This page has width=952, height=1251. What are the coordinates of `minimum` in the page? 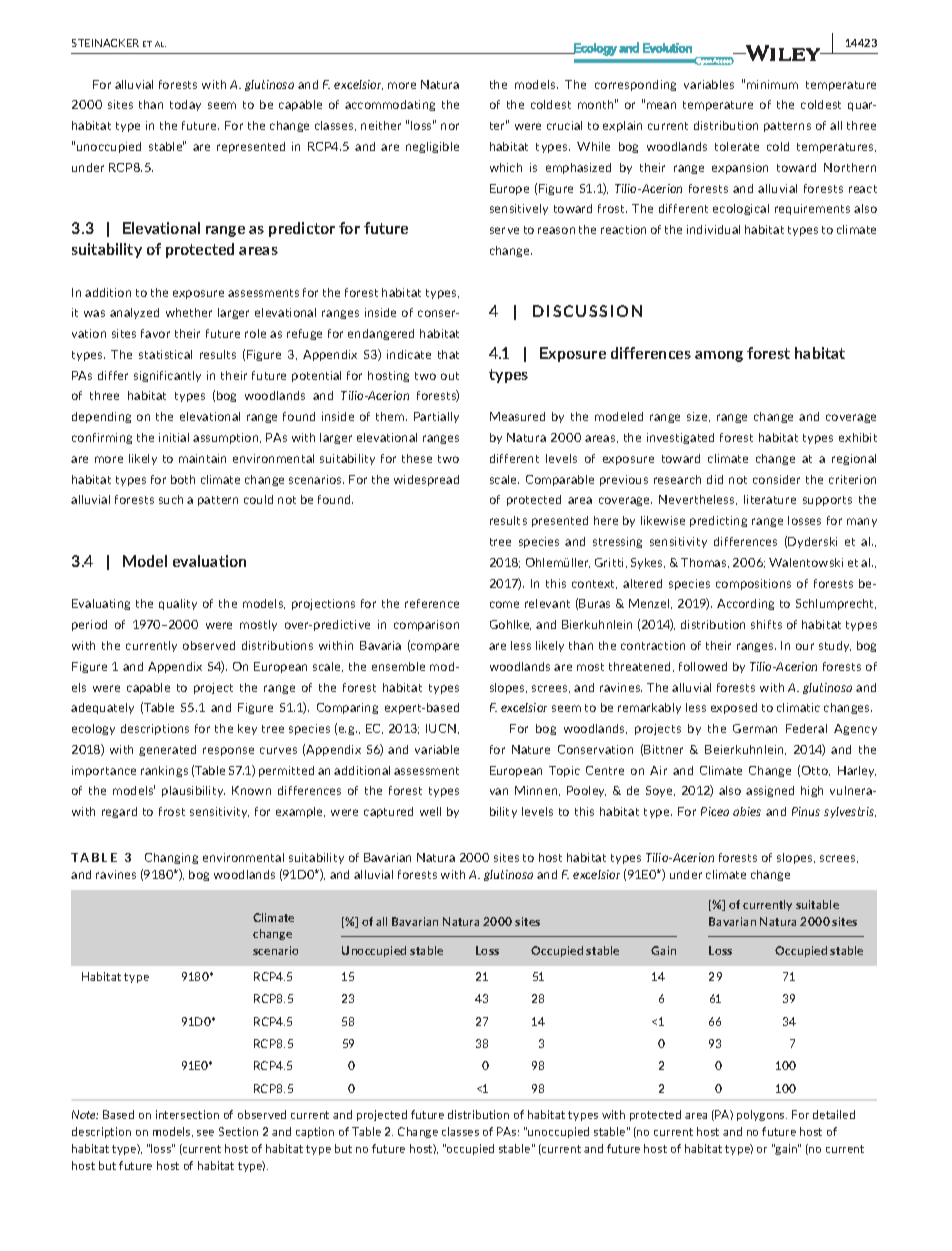 It's located at (772, 84).
